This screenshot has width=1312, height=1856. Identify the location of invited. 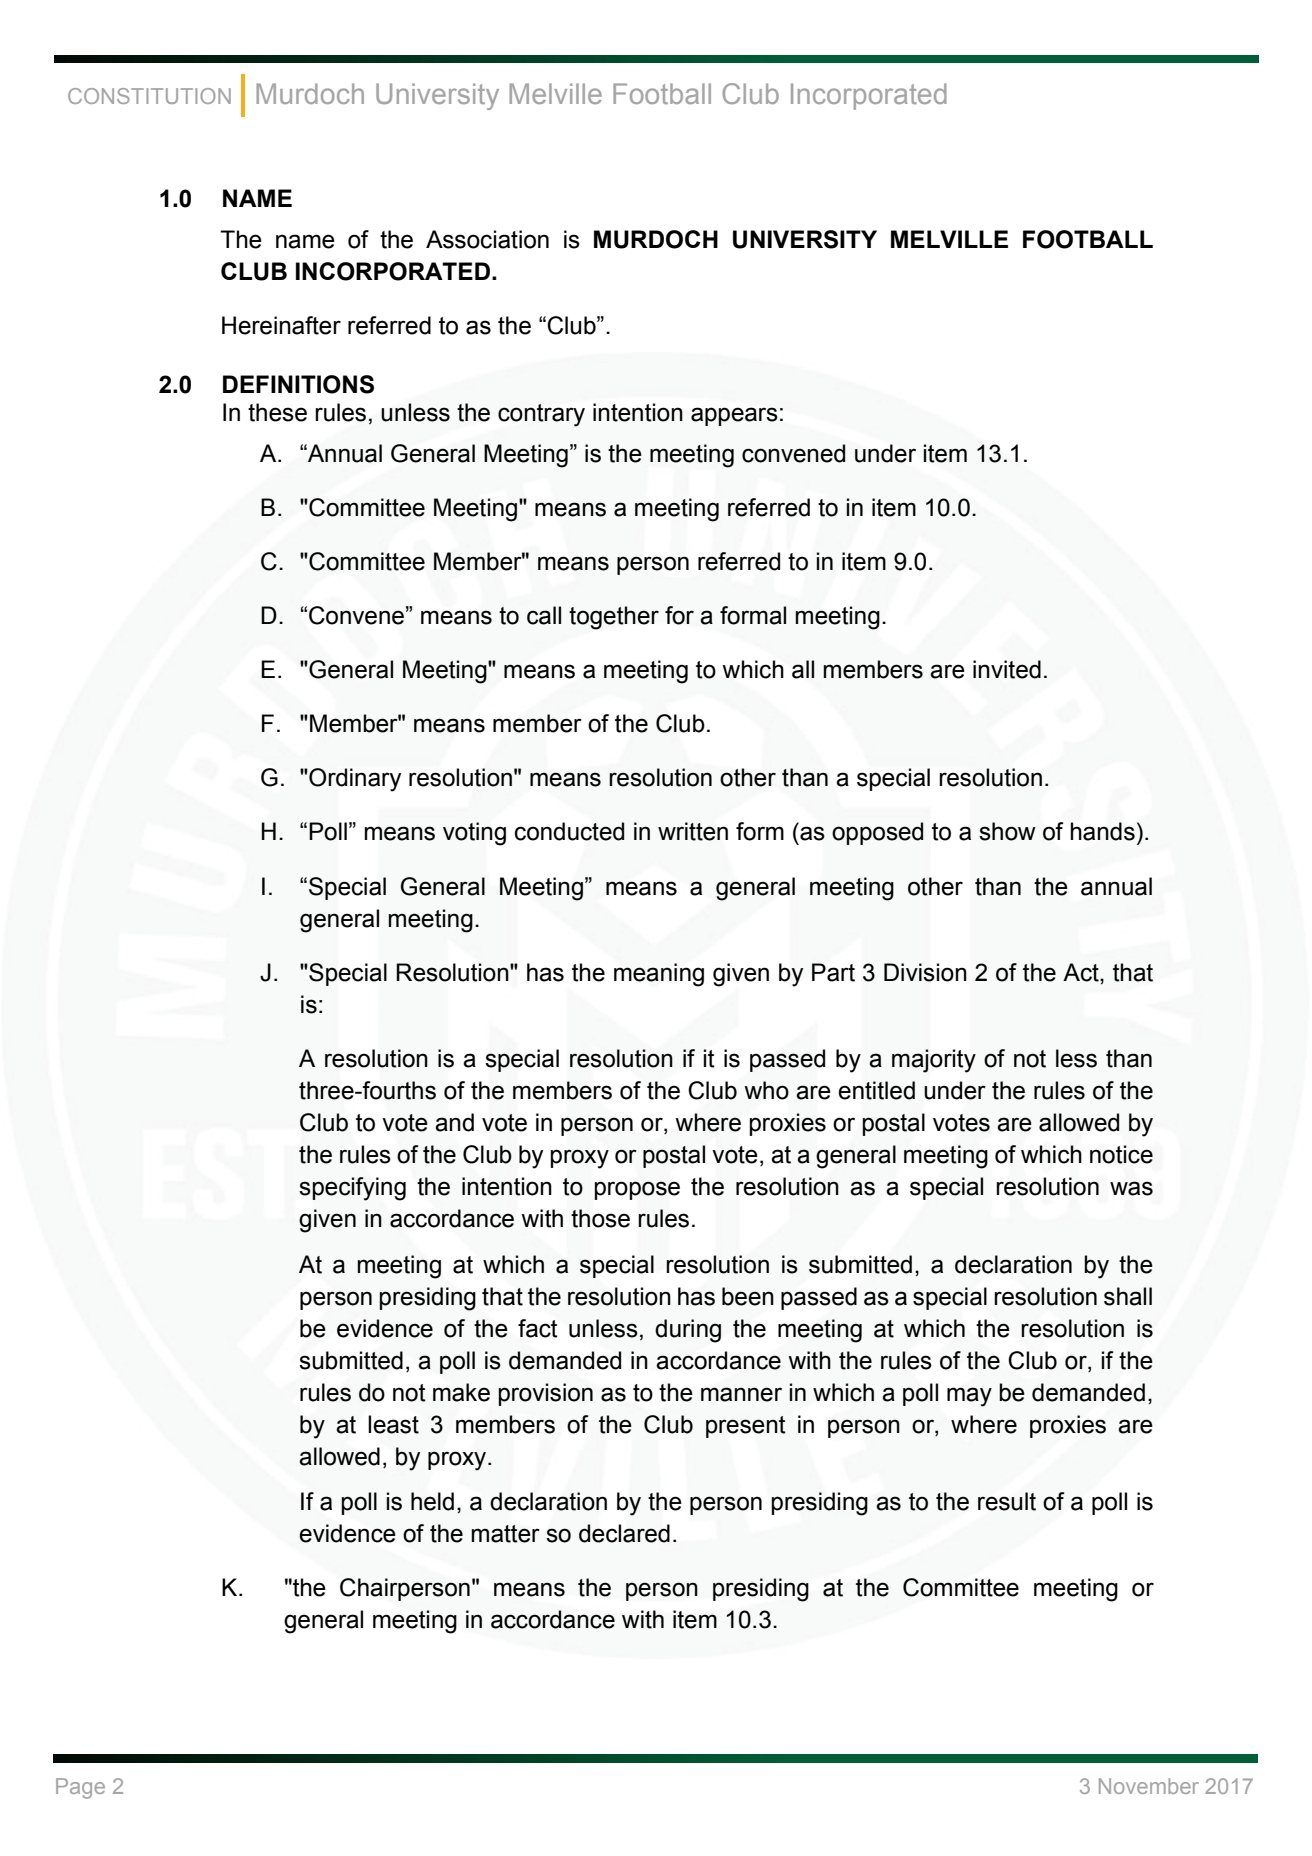
(1007, 669).
